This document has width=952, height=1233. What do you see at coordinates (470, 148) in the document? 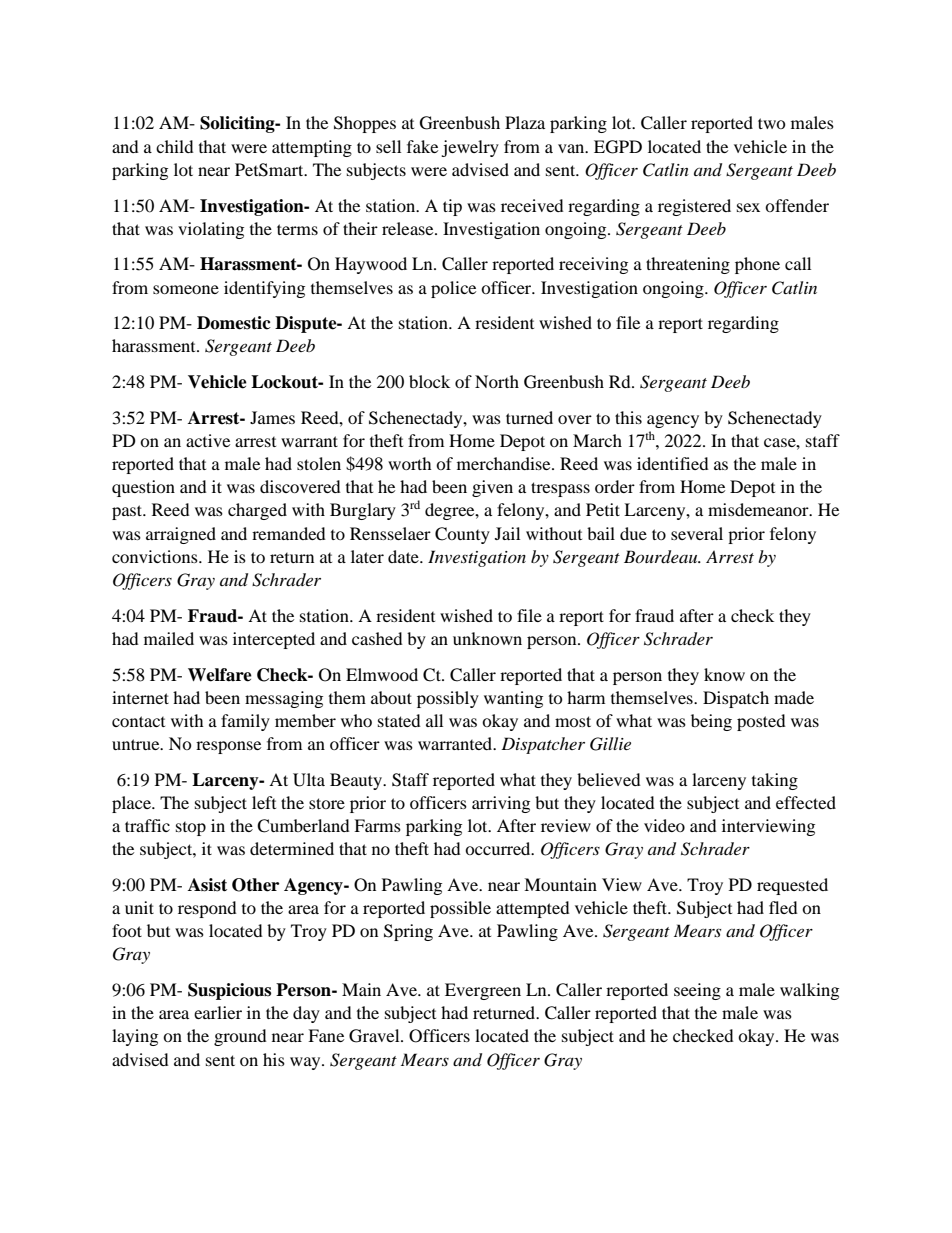
I see `jewelry` at bounding box center [470, 148].
